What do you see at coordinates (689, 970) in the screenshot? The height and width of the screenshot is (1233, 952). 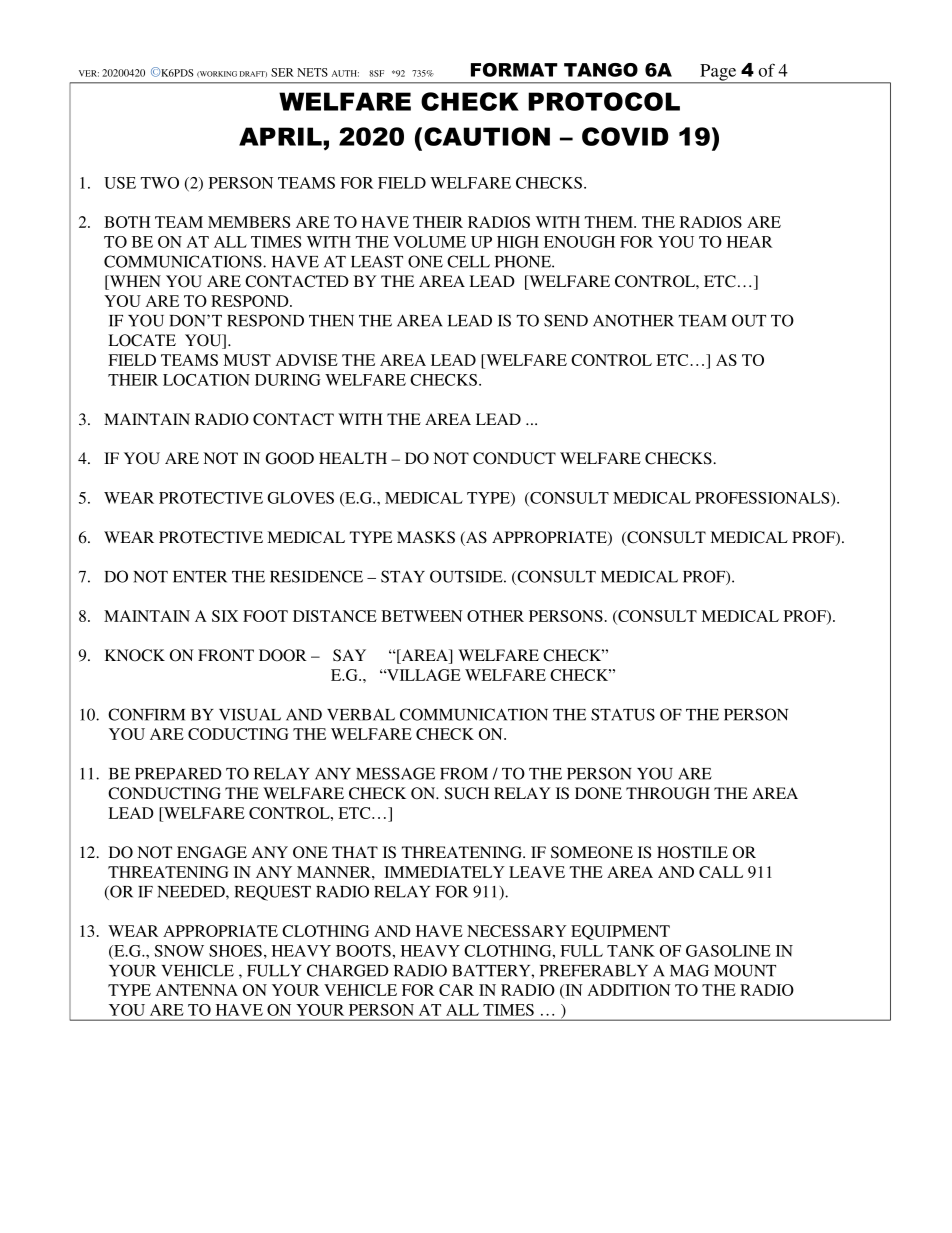 I see `MAG` at bounding box center [689, 970].
